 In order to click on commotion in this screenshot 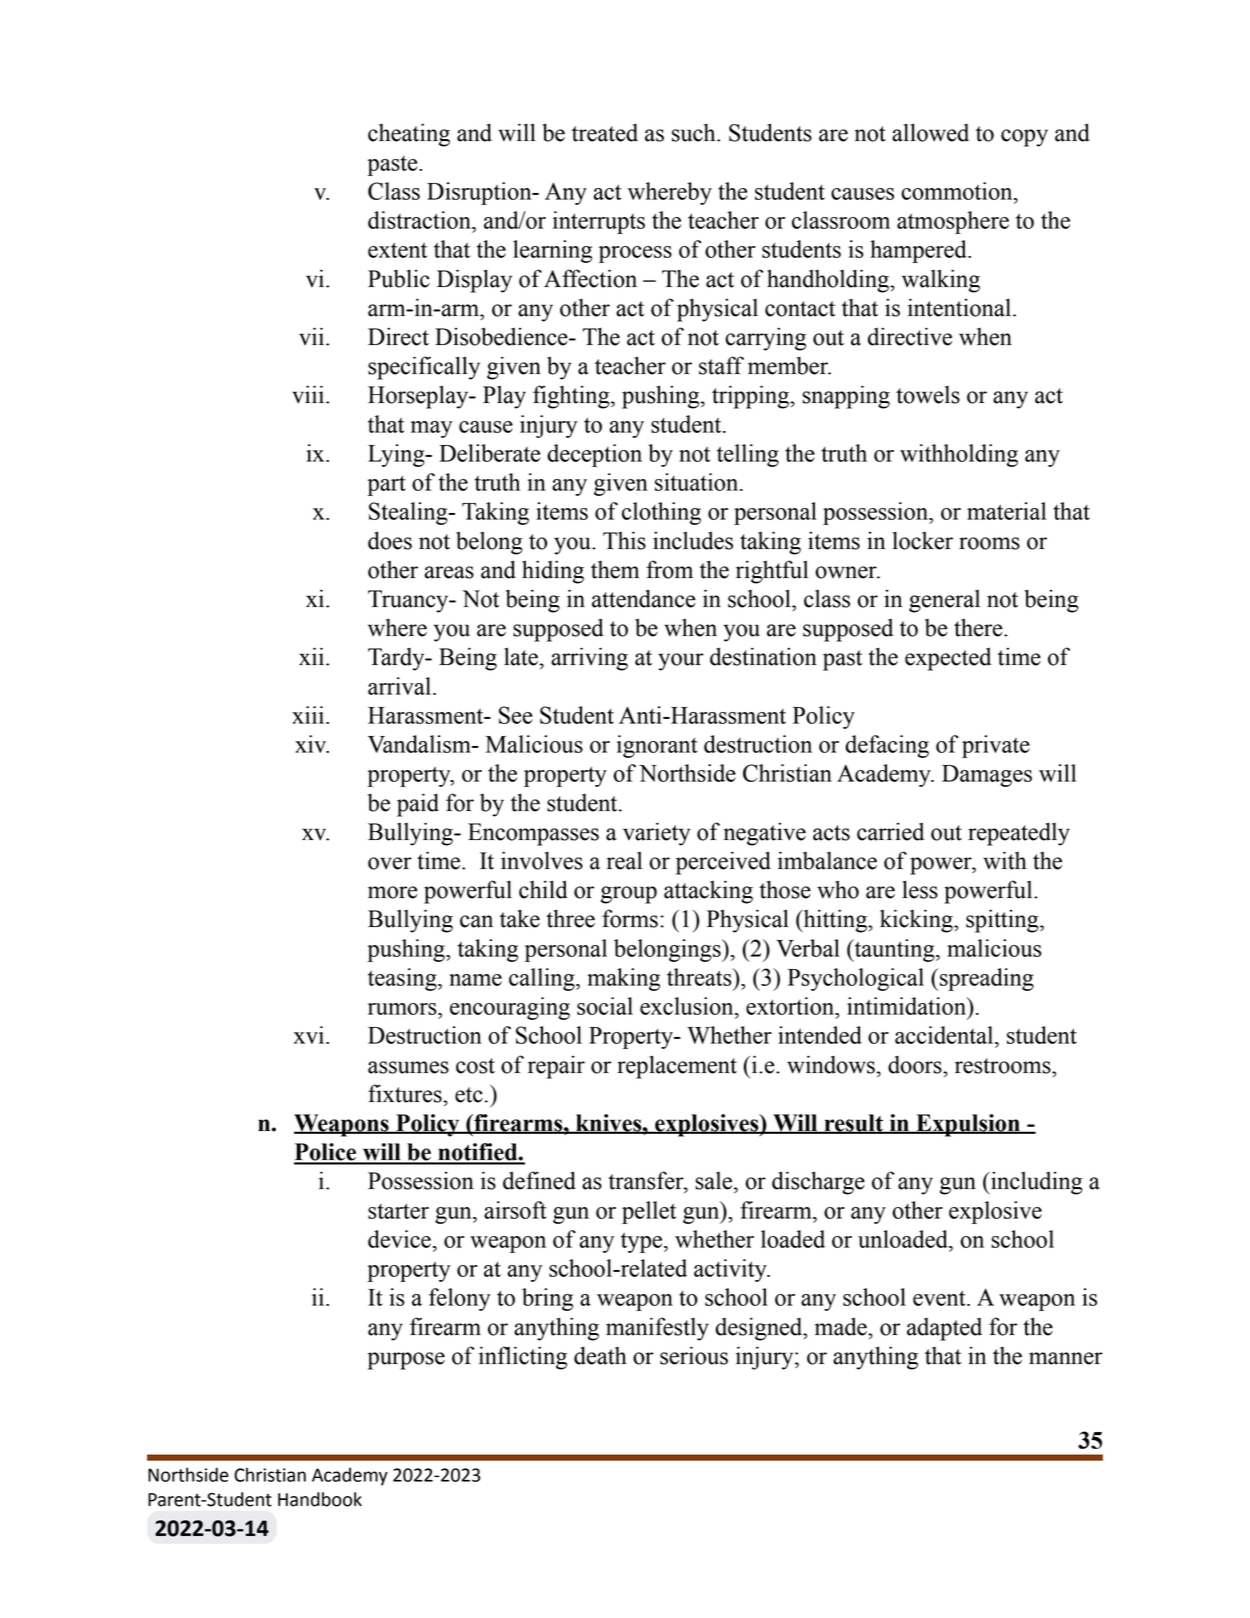, I will do `click(958, 191)`.
